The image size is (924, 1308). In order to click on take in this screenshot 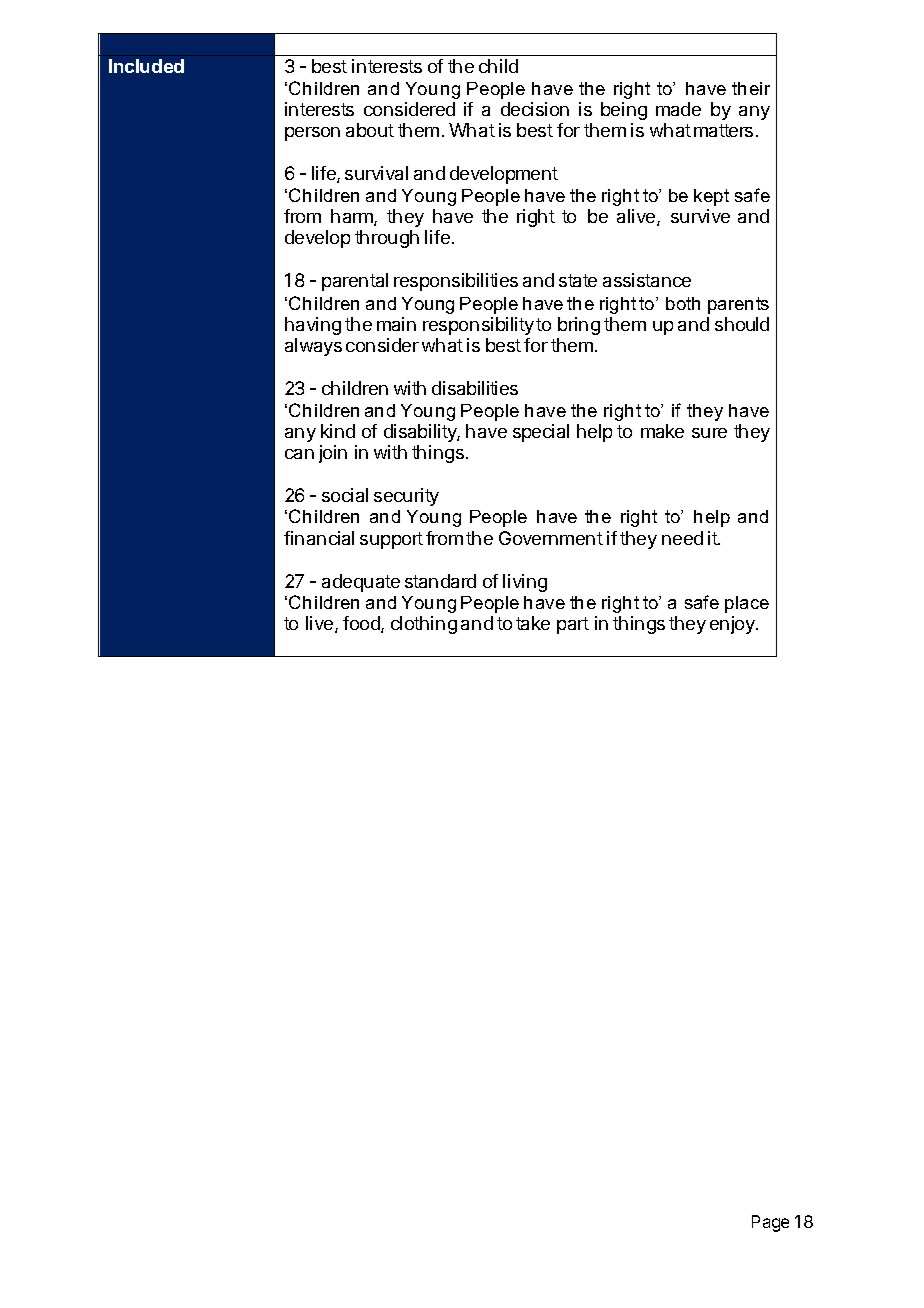, I will do `click(533, 623)`.
